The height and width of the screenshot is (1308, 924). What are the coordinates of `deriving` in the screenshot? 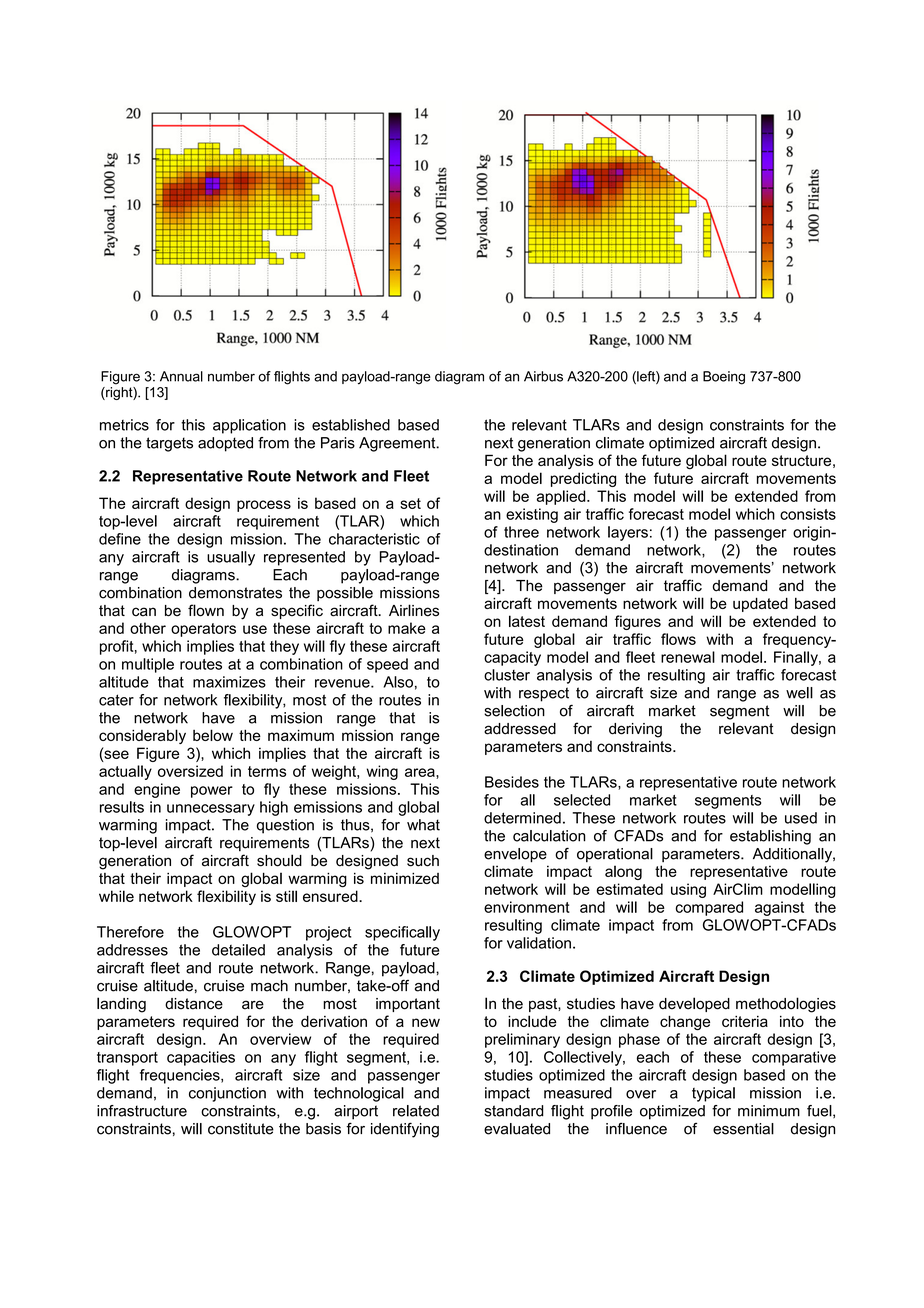 It's located at (635, 730).
